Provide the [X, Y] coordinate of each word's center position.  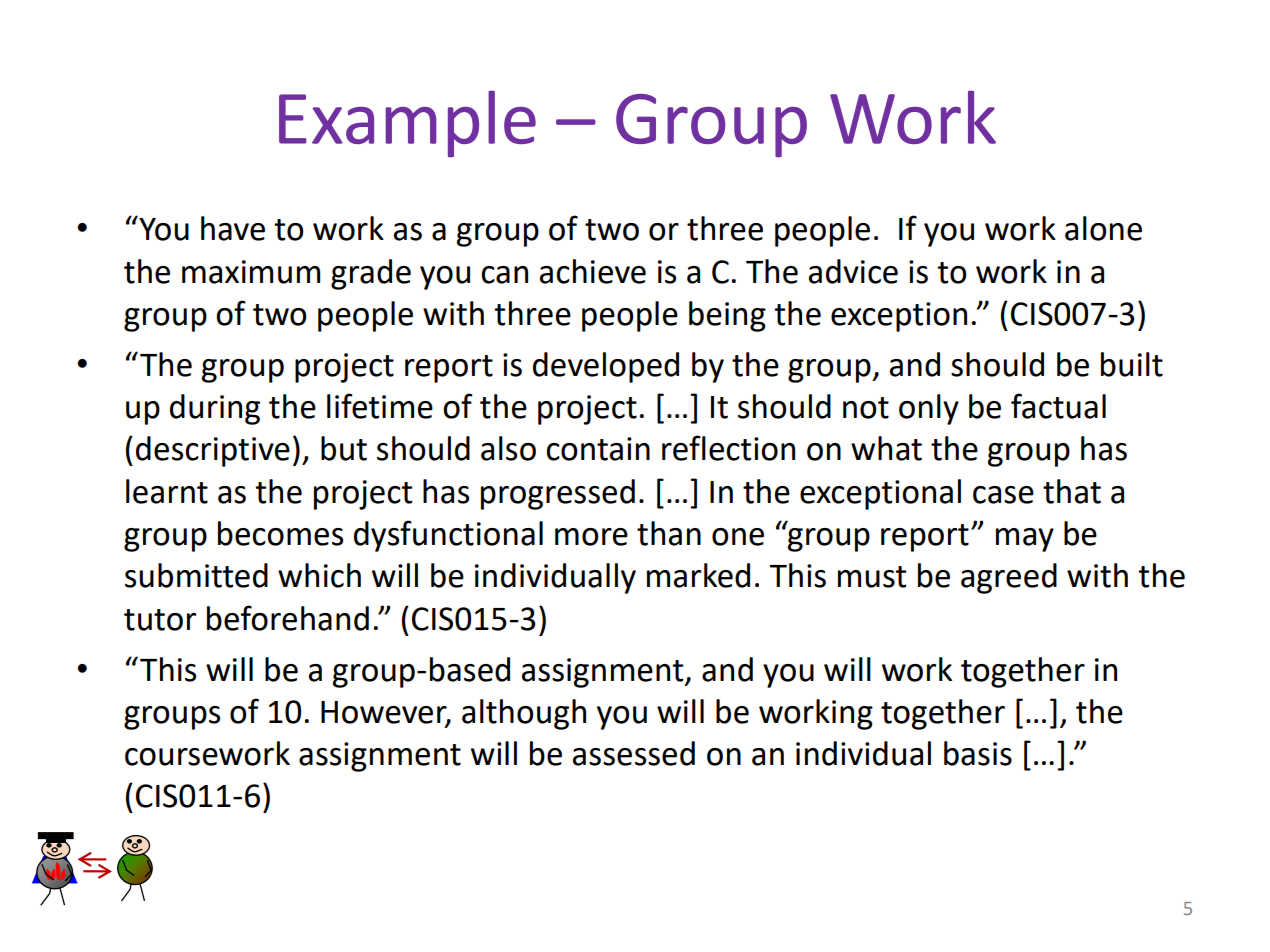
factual [1058, 406]
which [319, 575]
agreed [1009, 578]
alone [1103, 228]
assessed [634, 753]
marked [698, 575]
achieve [593, 271]
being [727, 316]
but [344, 448]
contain [598, 449]
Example [407, 124]
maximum [251, 272]
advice [853, 271]
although [524, 714]
